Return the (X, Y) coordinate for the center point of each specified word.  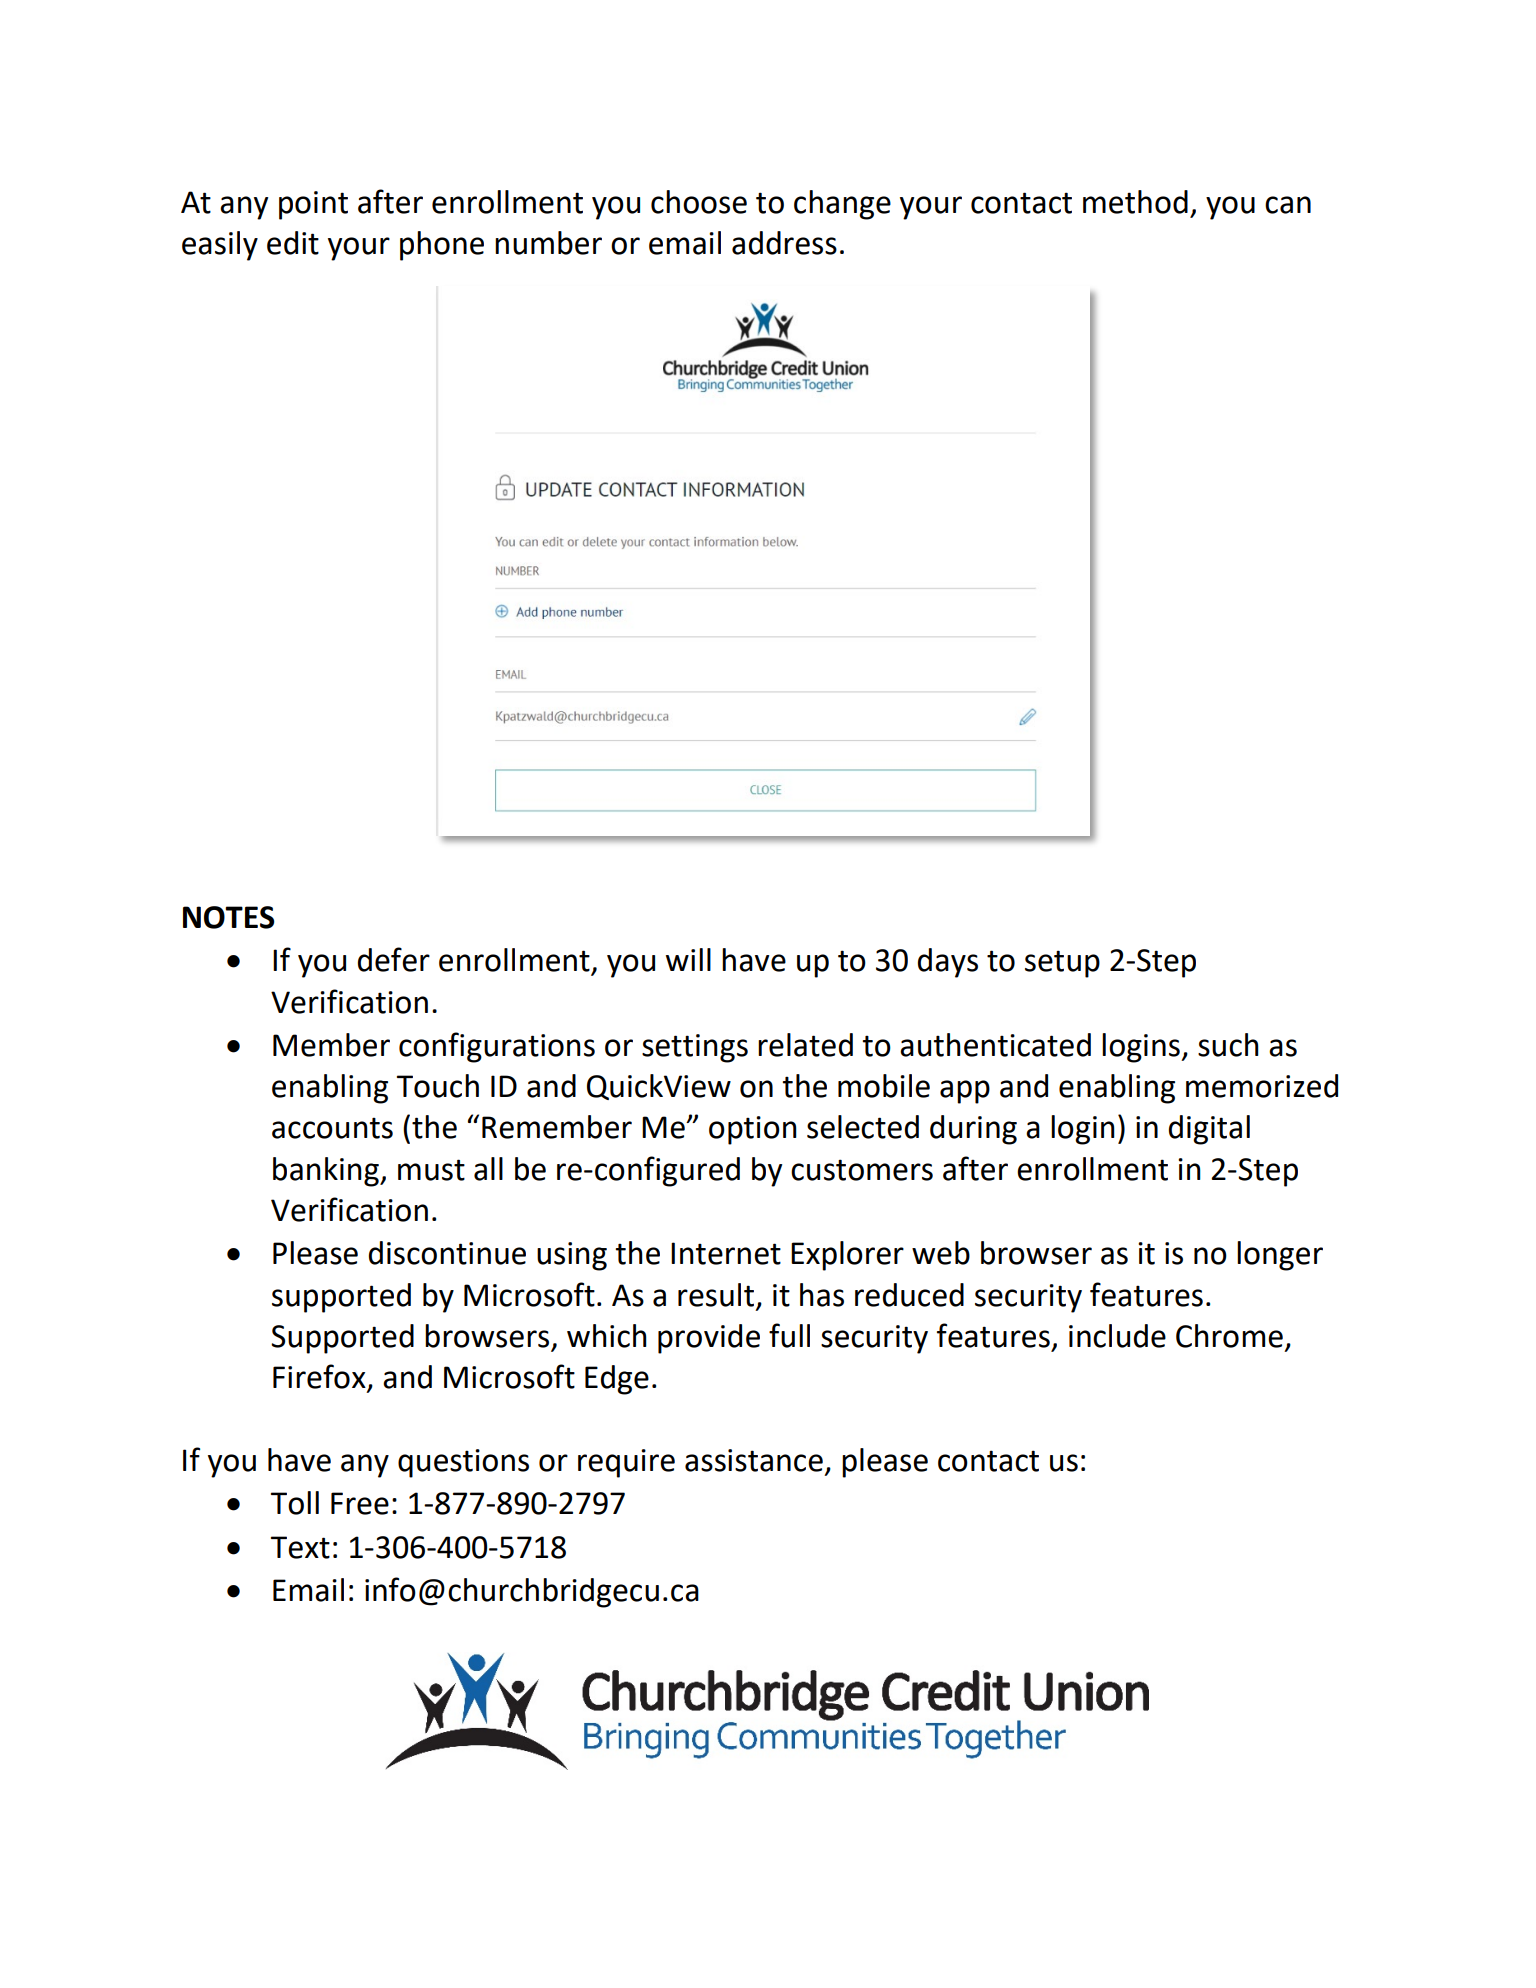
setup (1062, 964)
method (1135, 202)
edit (293, 243)
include (1117, 1336)
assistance (754, 1460)
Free (360, 1503)
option (753, 1130)
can (1288, 205)
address (784, 243)
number (548, 243)
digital (1209, 1130)
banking (327, 1172)
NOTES (229, 917)
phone (442, 246)
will (688, 959)
